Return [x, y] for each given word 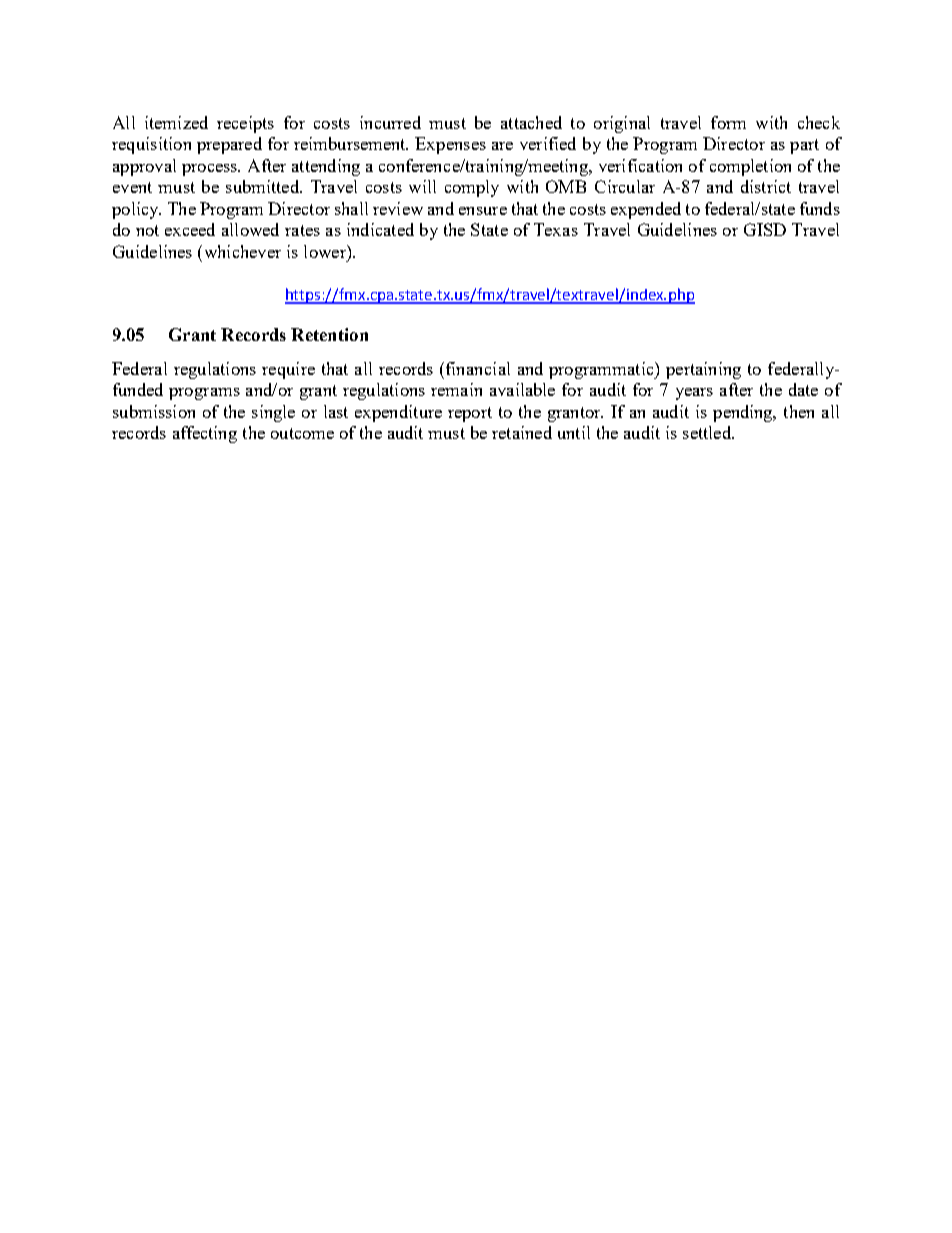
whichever [241, 251]
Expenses [450, 145]
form [728, 122]
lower [326, 251]
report [470, 414]
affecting [205, 434]
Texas [556, 229]
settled [708, 432]
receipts [245, 124]
